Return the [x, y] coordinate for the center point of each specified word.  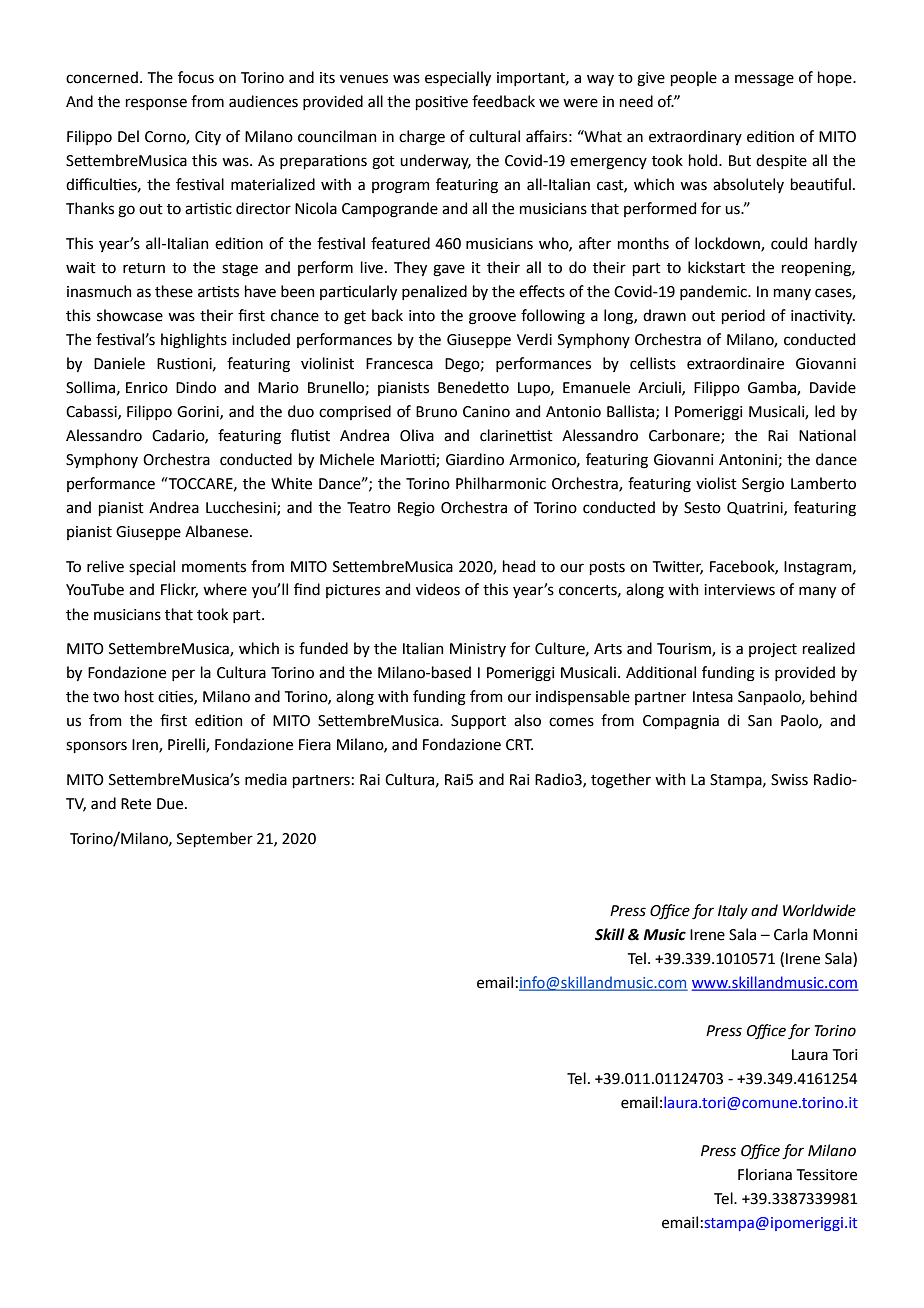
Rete [136, 804]
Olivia [417, 435]
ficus [196, 77]
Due [171, 804]
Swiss [789, 780]
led [825, 411]
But [740, 161]
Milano [832, 1150]
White [291, 483]
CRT [519, 745]
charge [422, 138]
